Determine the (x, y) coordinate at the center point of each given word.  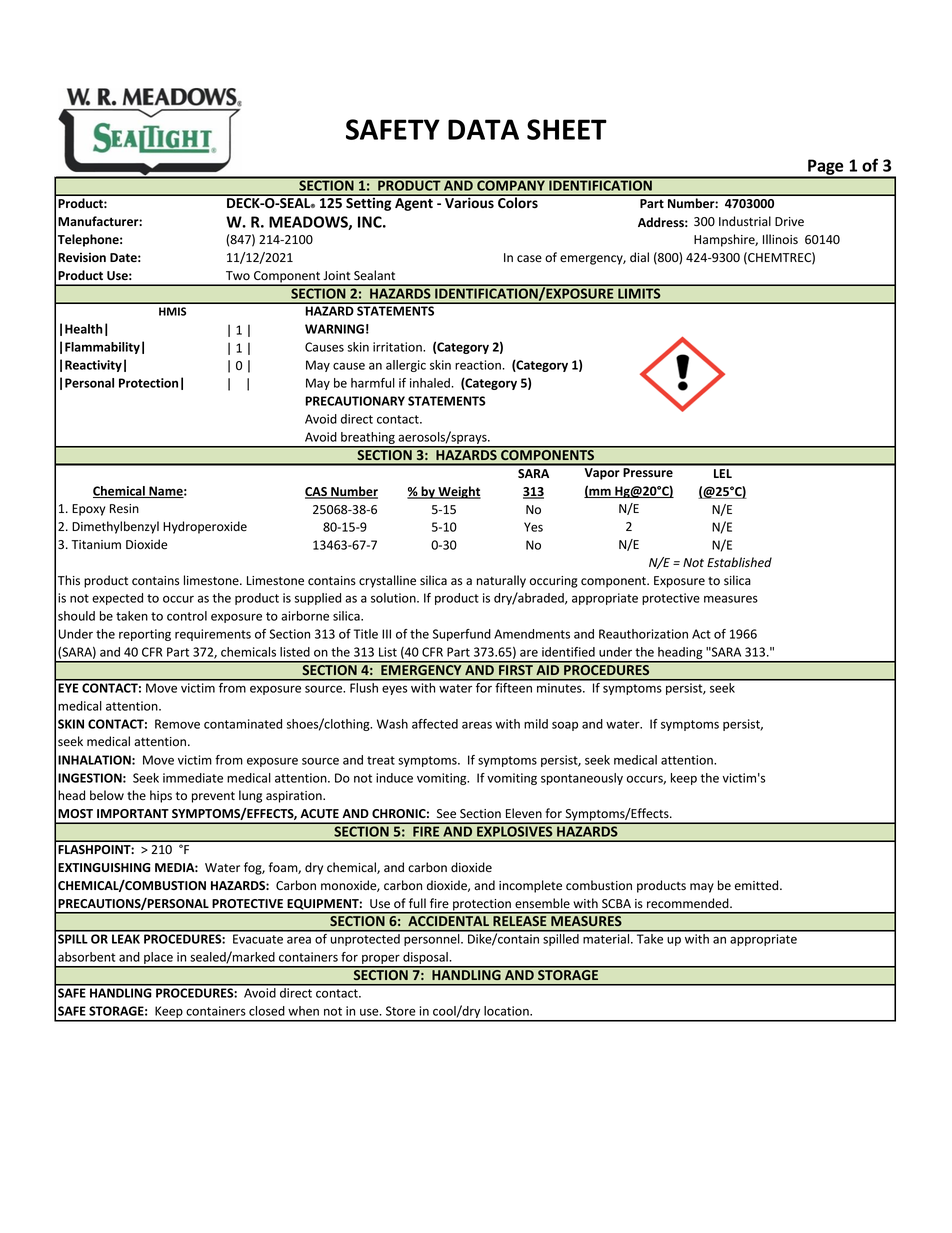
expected (117, 599)
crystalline (387, 581)
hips (161, 796)
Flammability (102, 348)
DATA (483, 129)
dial (639, 257)
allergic (406, 366)
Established (739, 562)
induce (394, 778)
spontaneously (582, 779)
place (158, 959)
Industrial (745, 221)
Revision (82, 257)
